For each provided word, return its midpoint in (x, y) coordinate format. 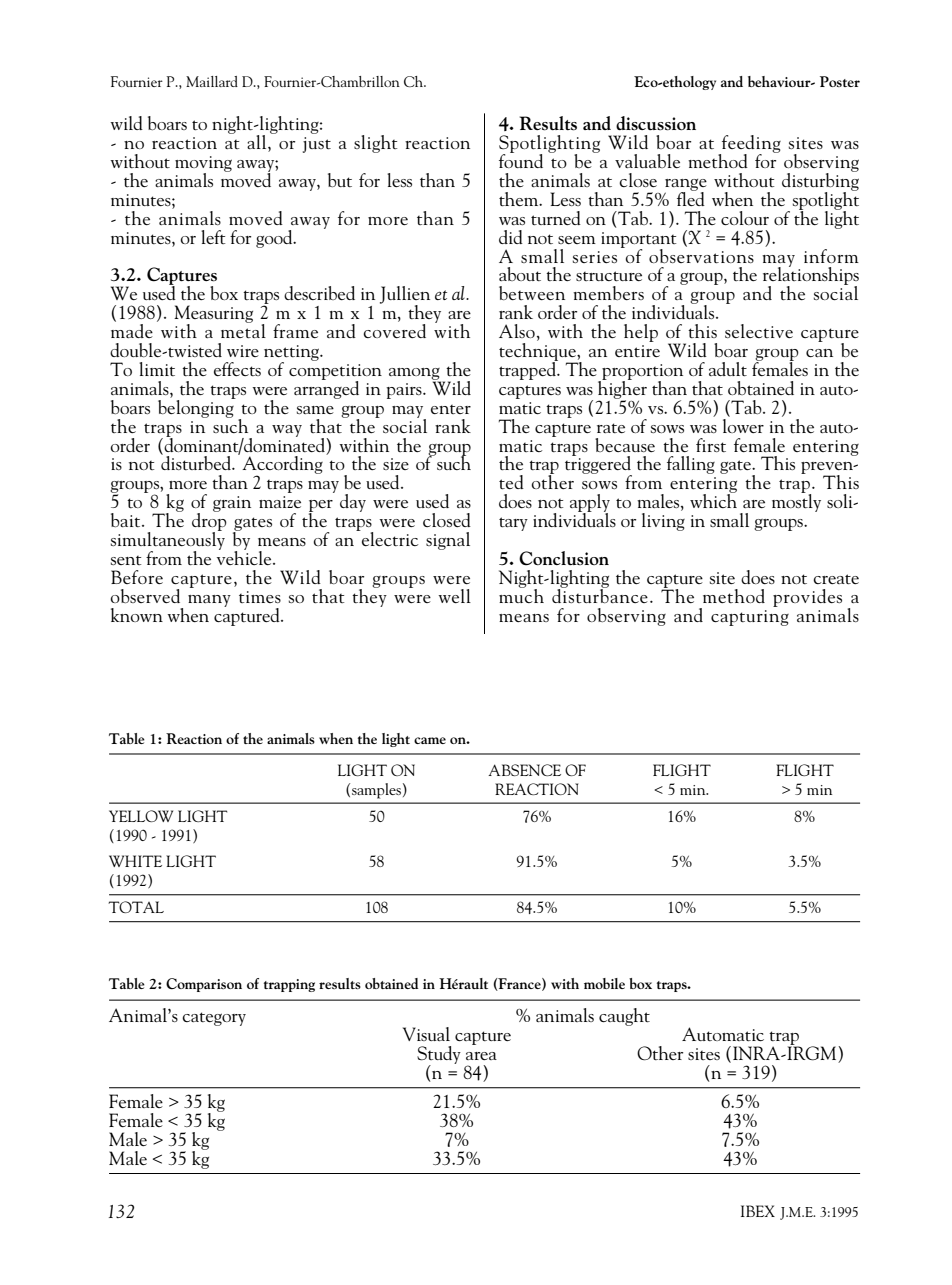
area (481, 1056)
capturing (750, 618)
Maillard (212, 81)
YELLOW (141, 816)
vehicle (245, 556)
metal (243, 330)
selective (759, 331)
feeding (750, 145)
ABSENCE (524, 770)
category (214, 1019)
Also (517, 331)
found (521, 160)
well (454, 596)
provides (807, 598)
